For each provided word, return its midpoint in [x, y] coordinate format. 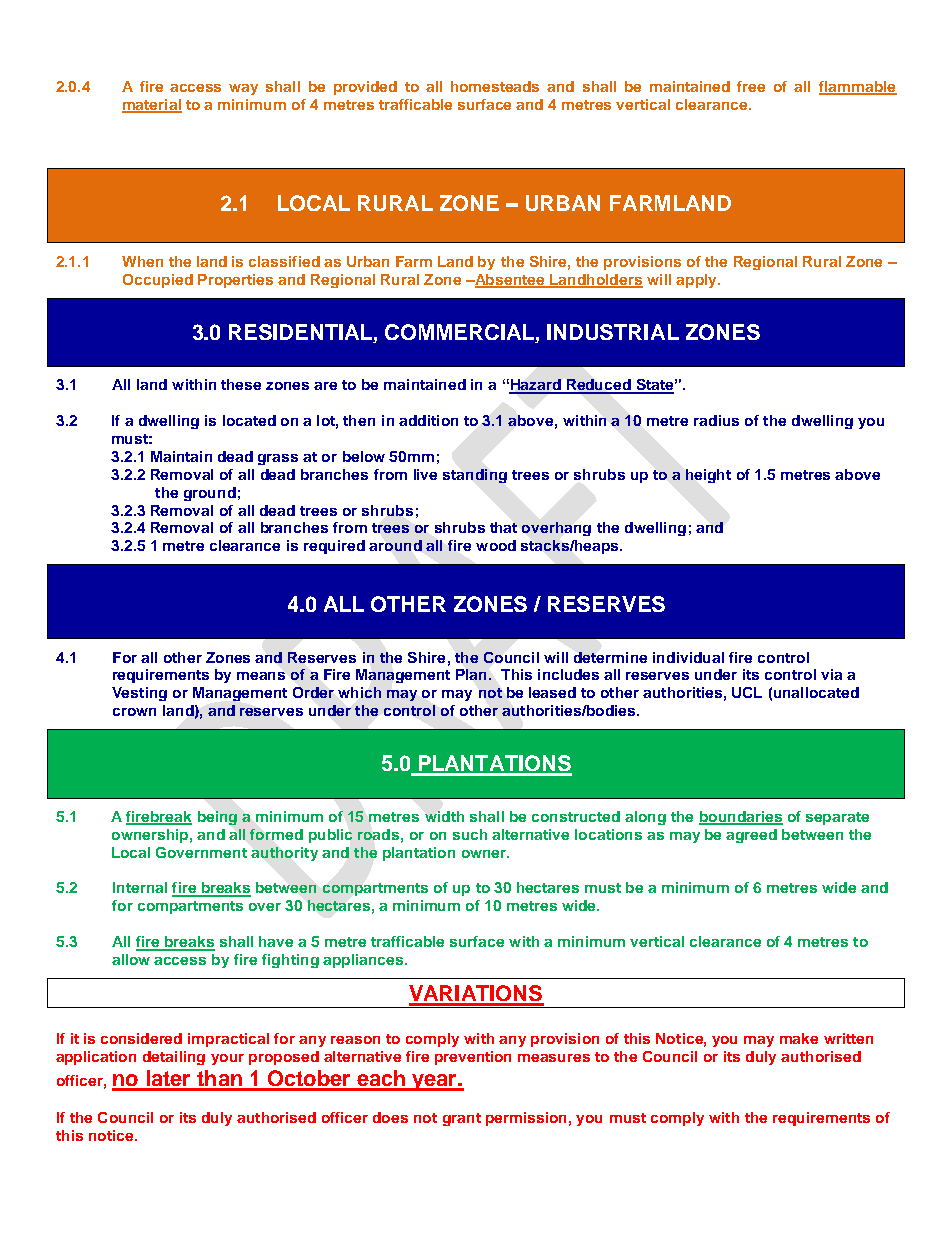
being [217, 818]
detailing [174, 1058]
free [751, 86]
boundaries [741, 818]
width [444, 816]
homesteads [495, 86]
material [152, 105]
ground [210, 494]
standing [475, 476]
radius [716, 420]
